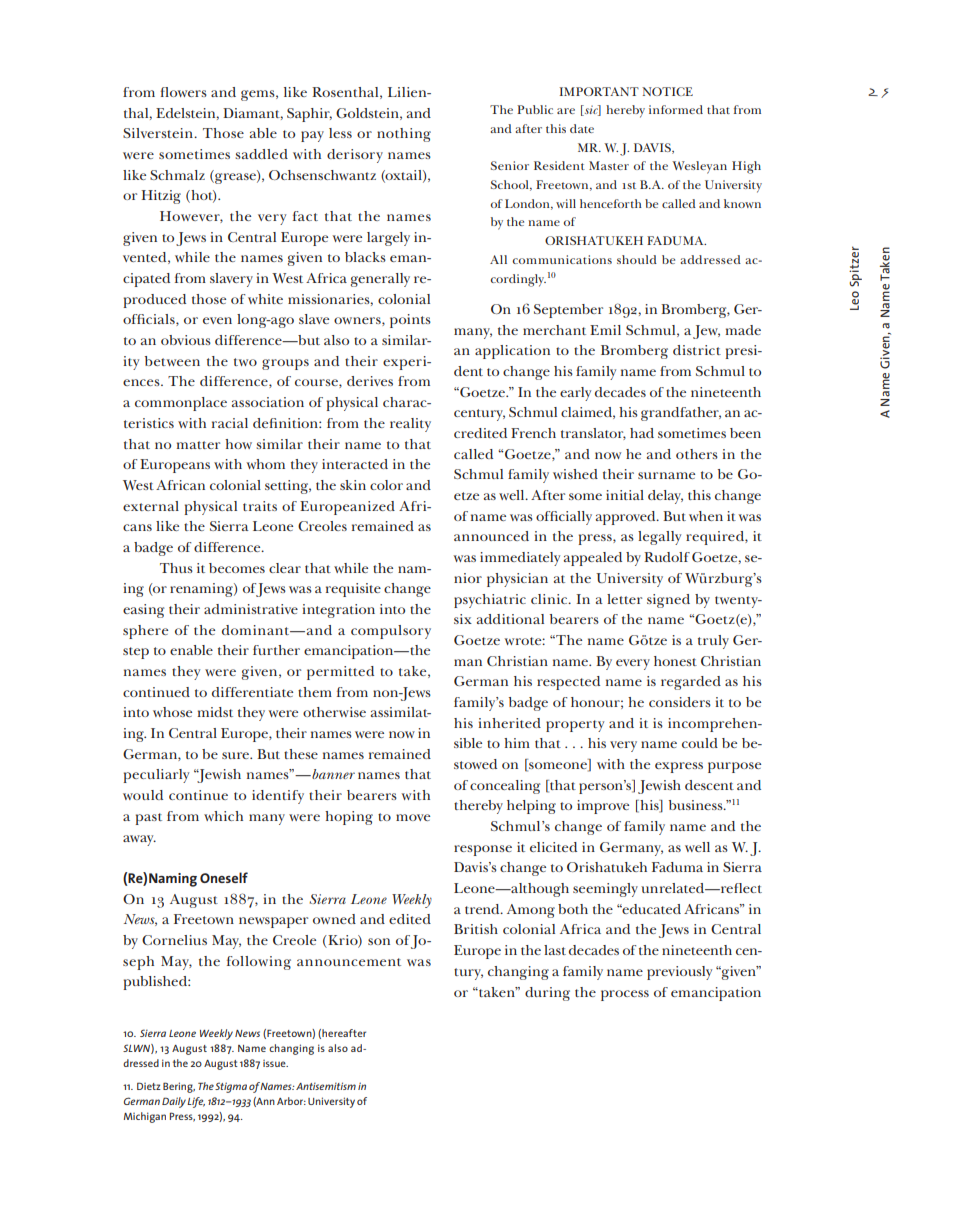 Image resolution: width=958 pixels, height=1232 pixels. Describe the element at coordinates (326, 1086) in the screenshot. I see `Antisemitism` at that location.
